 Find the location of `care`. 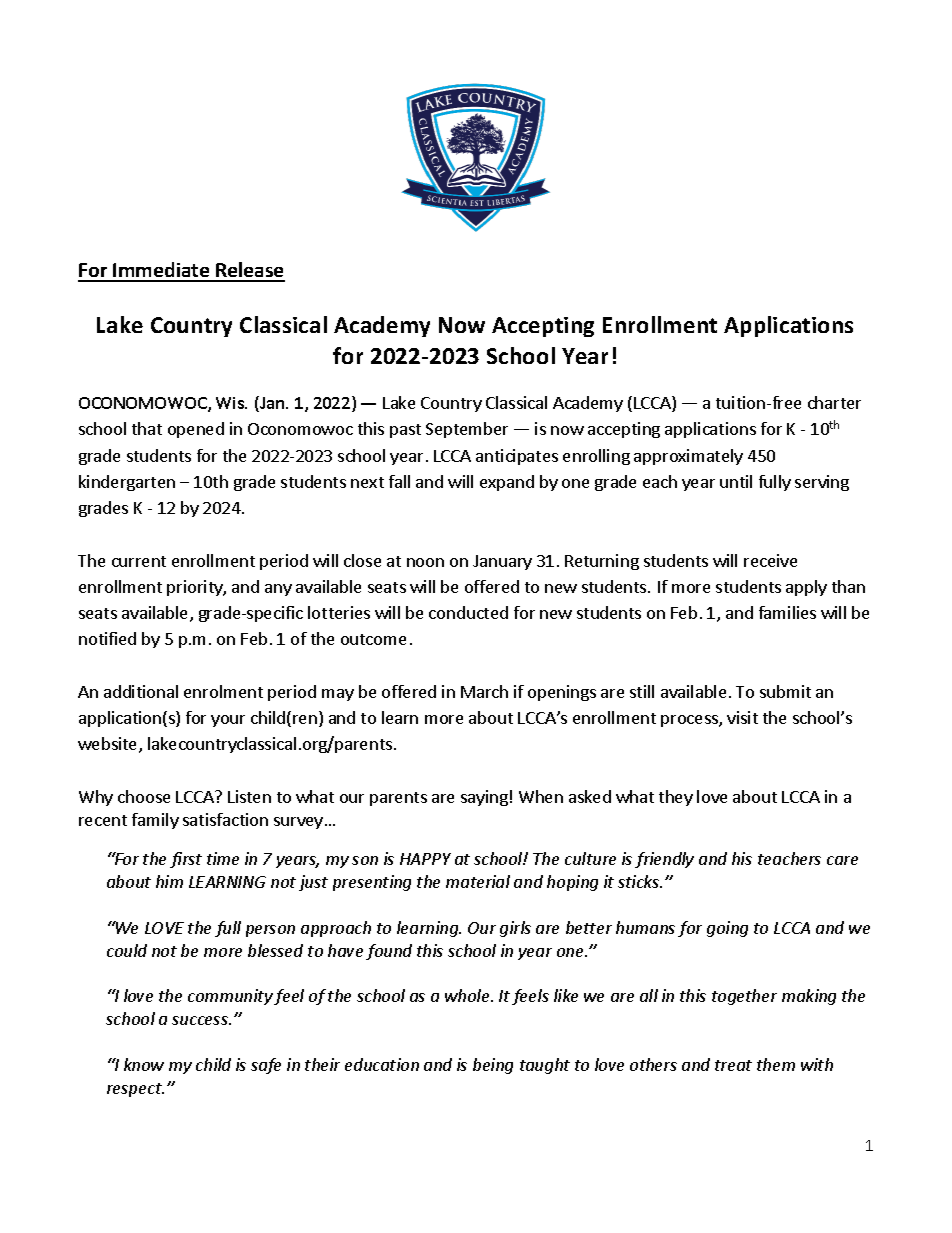

care is located at coordinates (842, 860).
